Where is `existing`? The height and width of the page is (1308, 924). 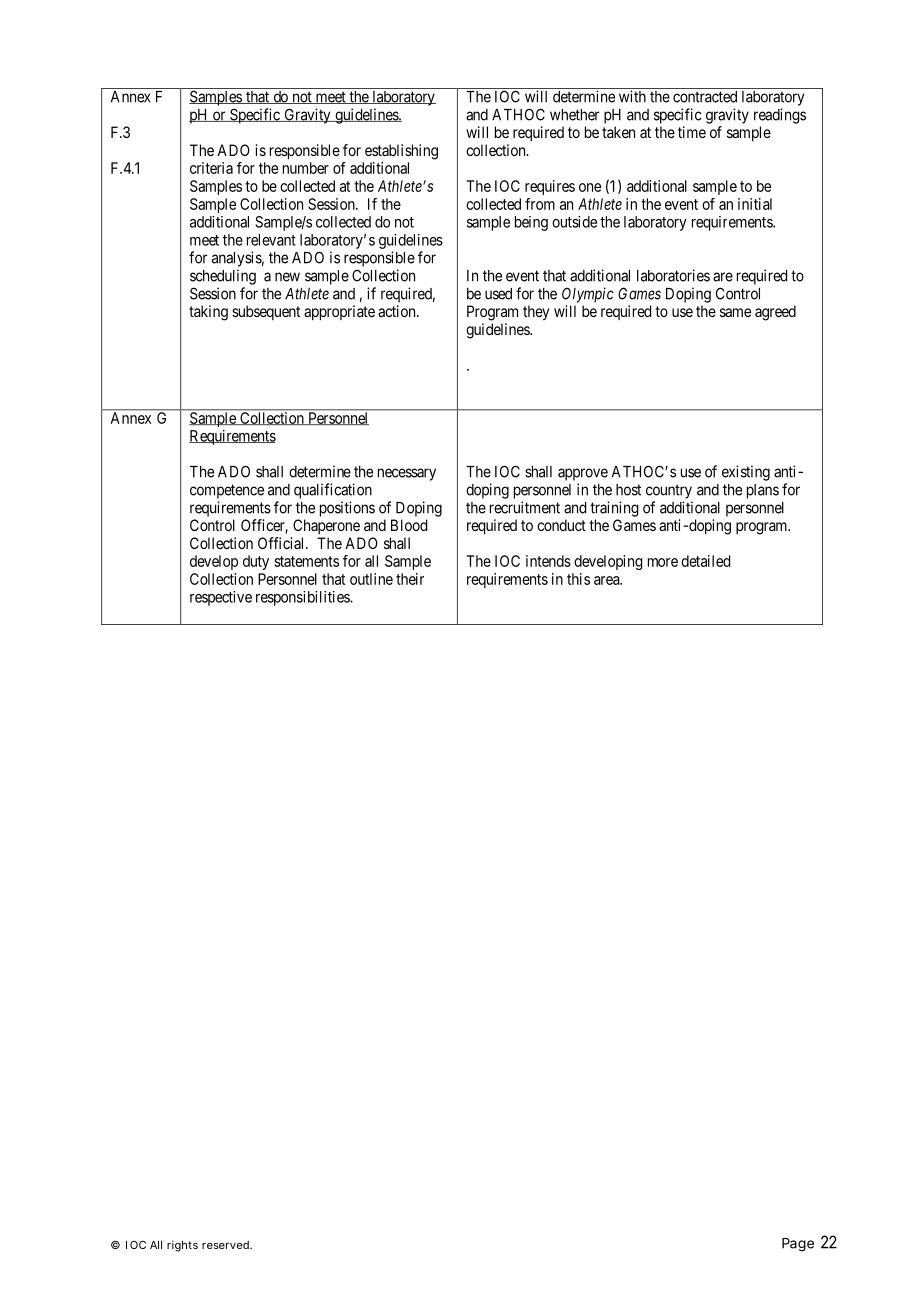
existing is located at coordinates (746, 473).
